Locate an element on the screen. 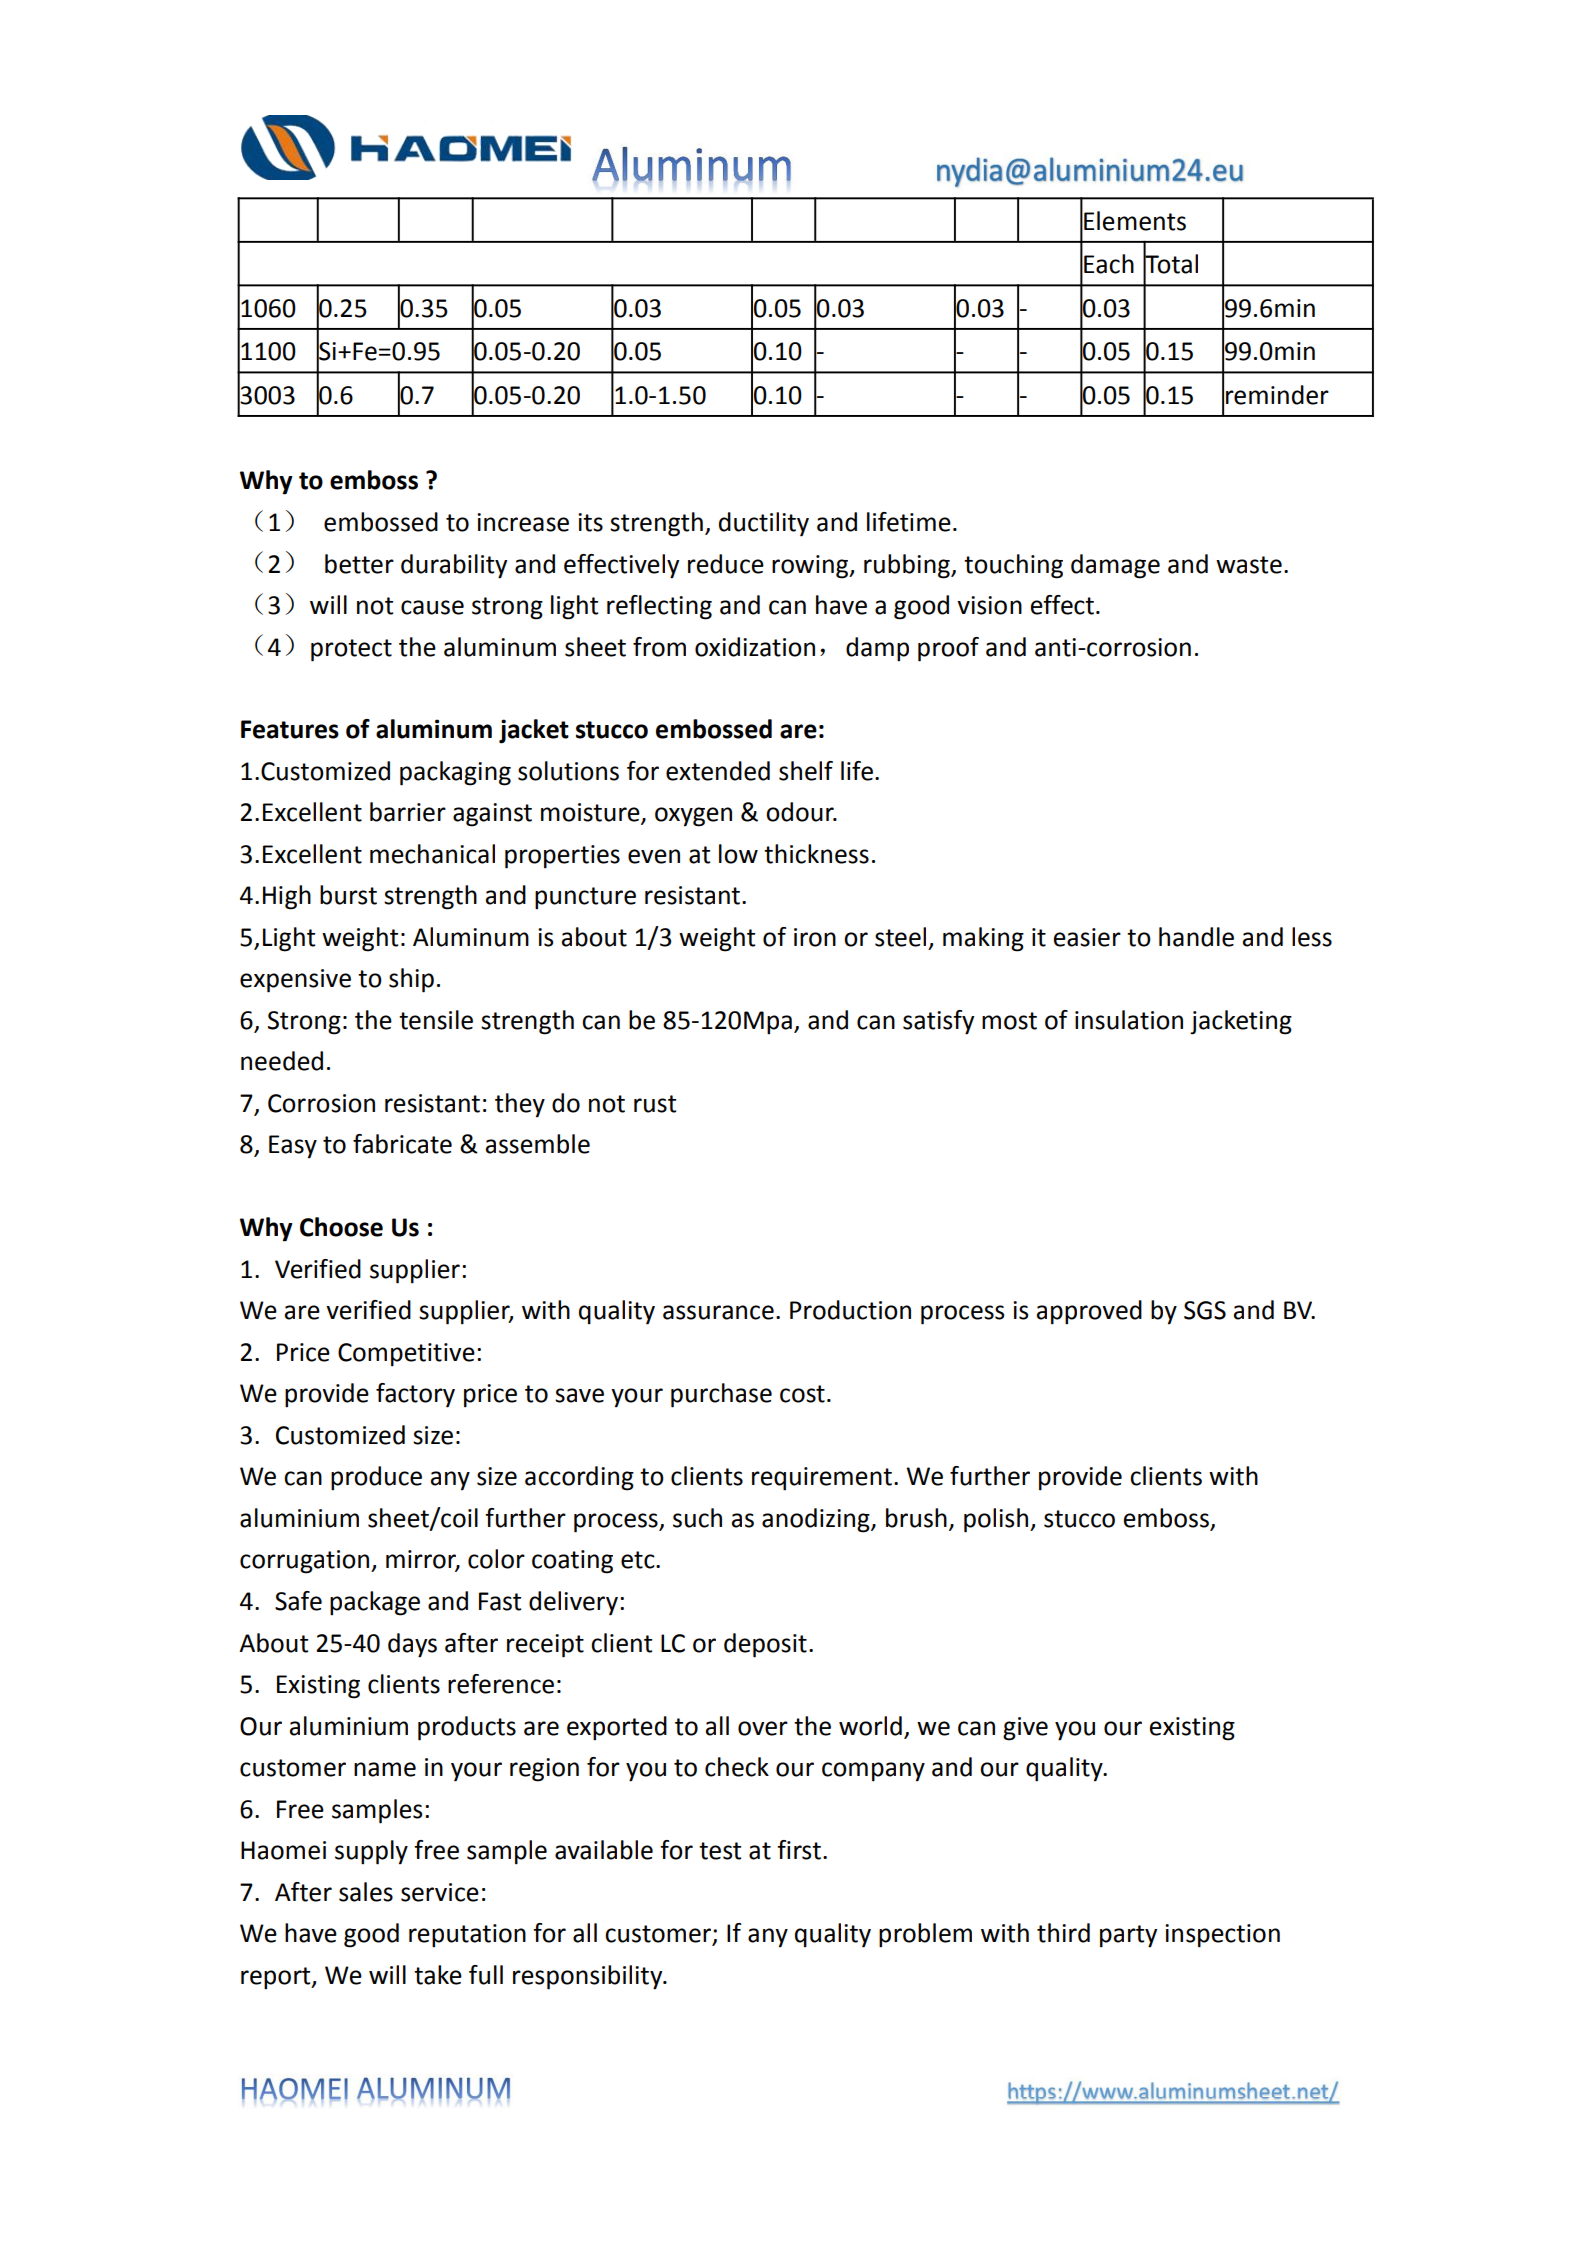 This screenshot has height=2241, width=1585. odour is located at coordinates (801, 812).
